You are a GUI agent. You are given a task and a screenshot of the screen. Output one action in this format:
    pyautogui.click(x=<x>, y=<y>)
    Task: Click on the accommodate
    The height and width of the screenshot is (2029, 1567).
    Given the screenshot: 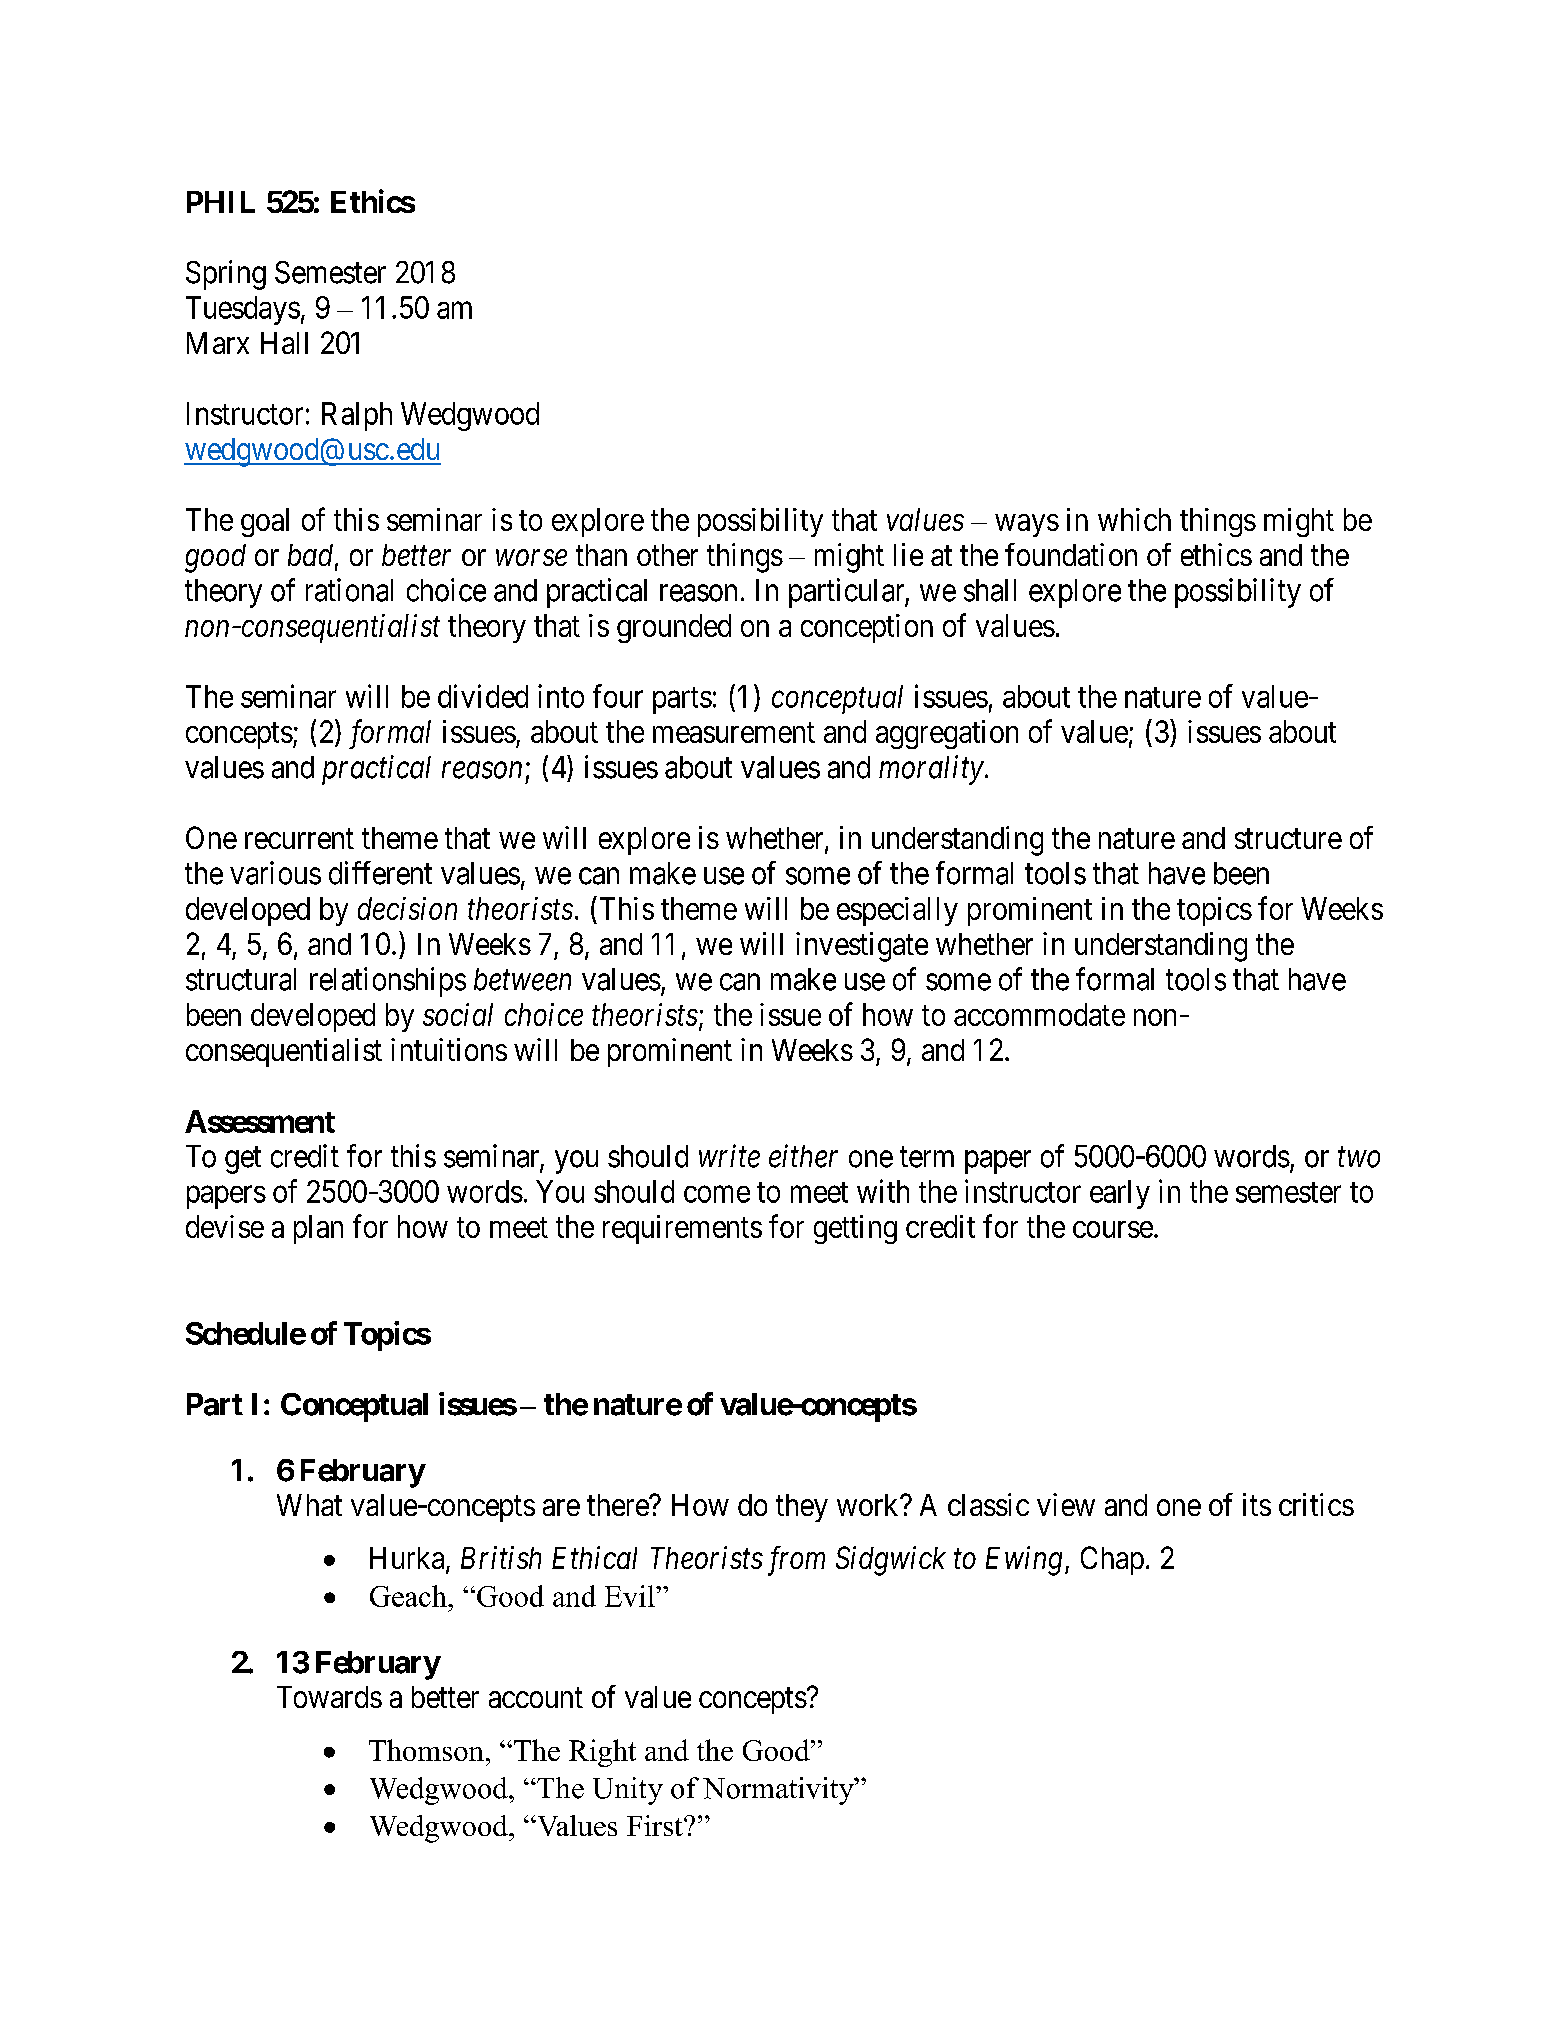 What is the action you would take?
    pyautogui.click(x=1039, y=1014)
